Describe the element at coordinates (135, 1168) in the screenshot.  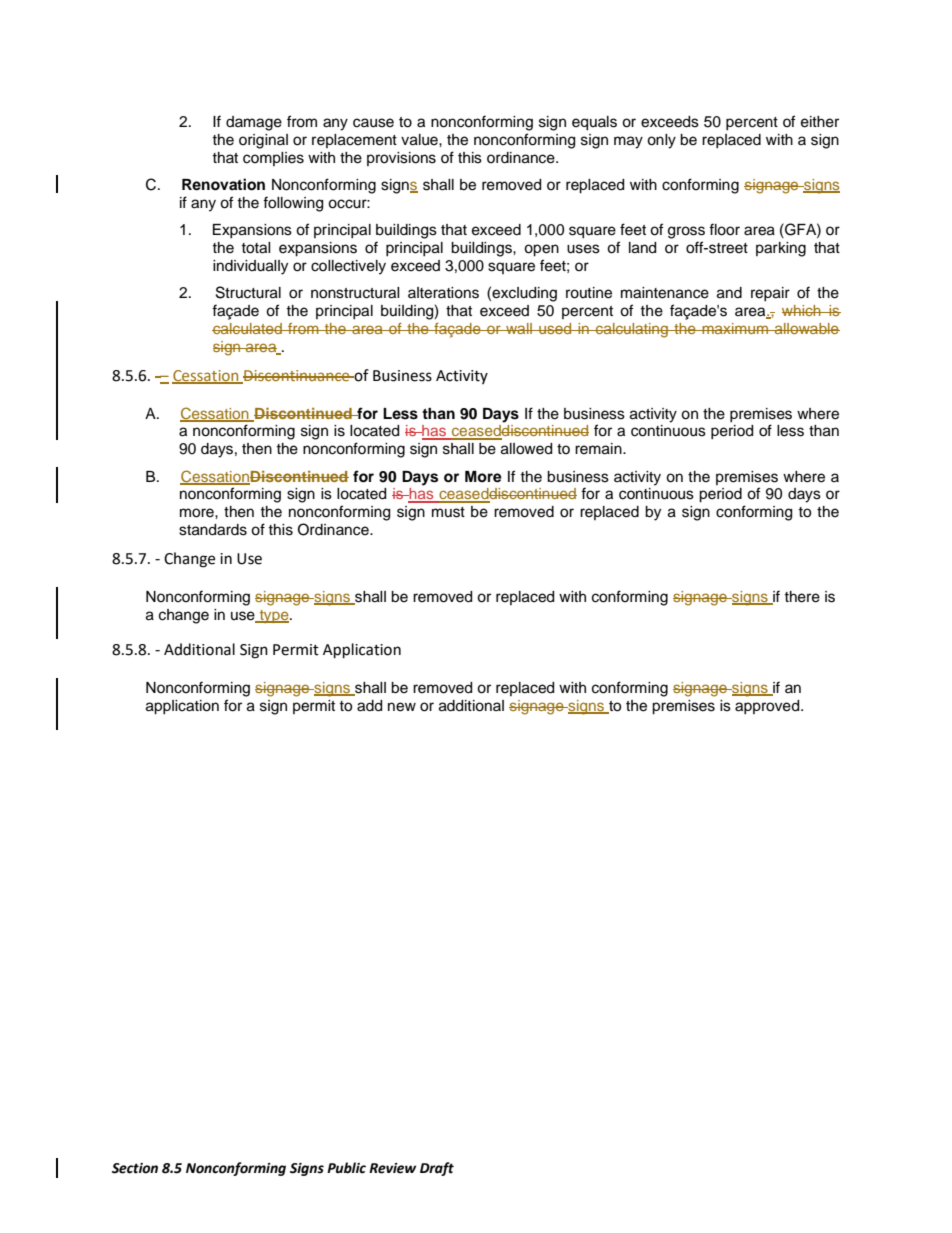
I see `Section` at that location.
